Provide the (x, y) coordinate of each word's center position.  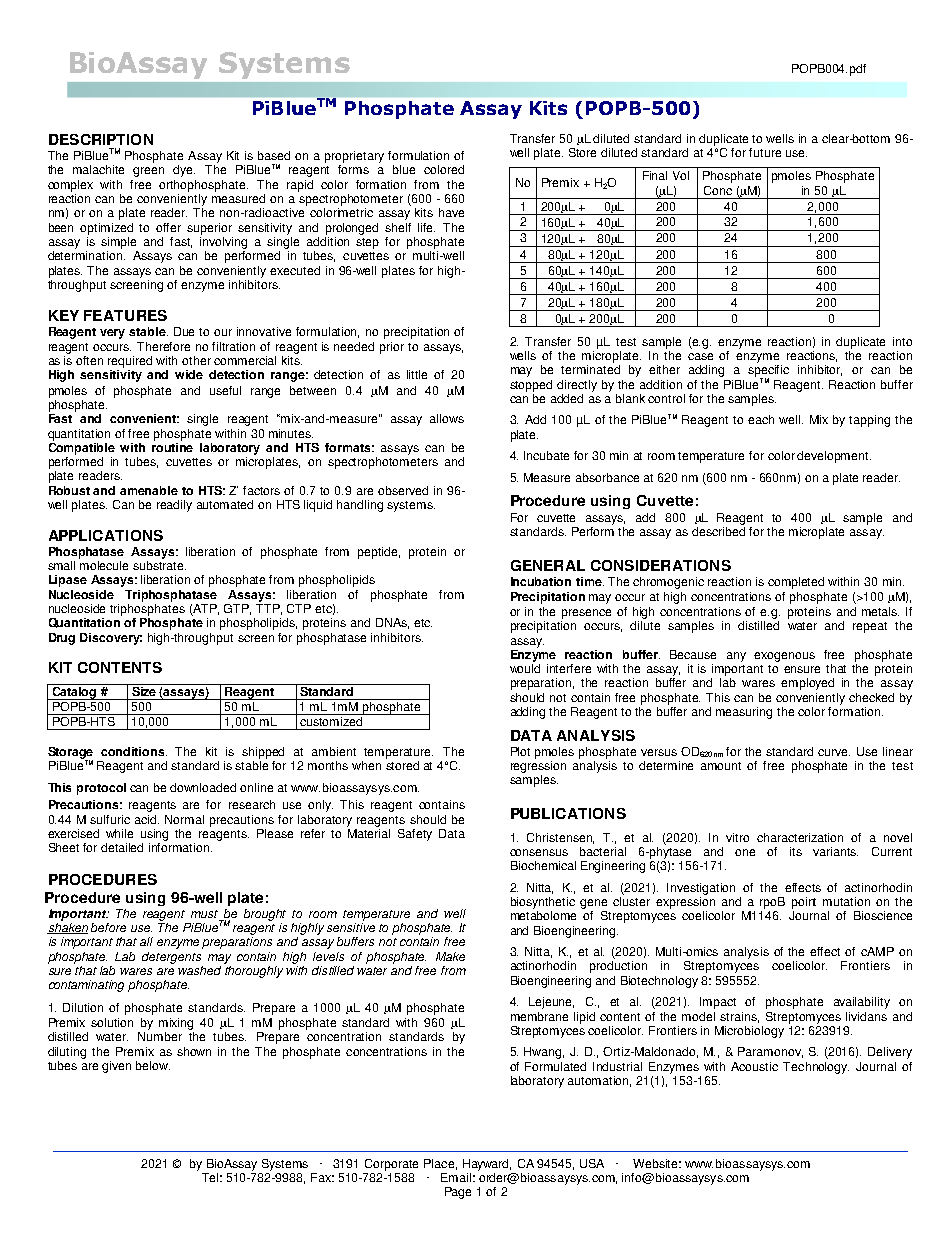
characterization (800, 837)
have (451, 212)
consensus (539, 852)
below (153, 1065)
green (148, 172)
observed (403, 490)
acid (147, 819)
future (765, 152)
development (834, 457)
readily (174, 506)
